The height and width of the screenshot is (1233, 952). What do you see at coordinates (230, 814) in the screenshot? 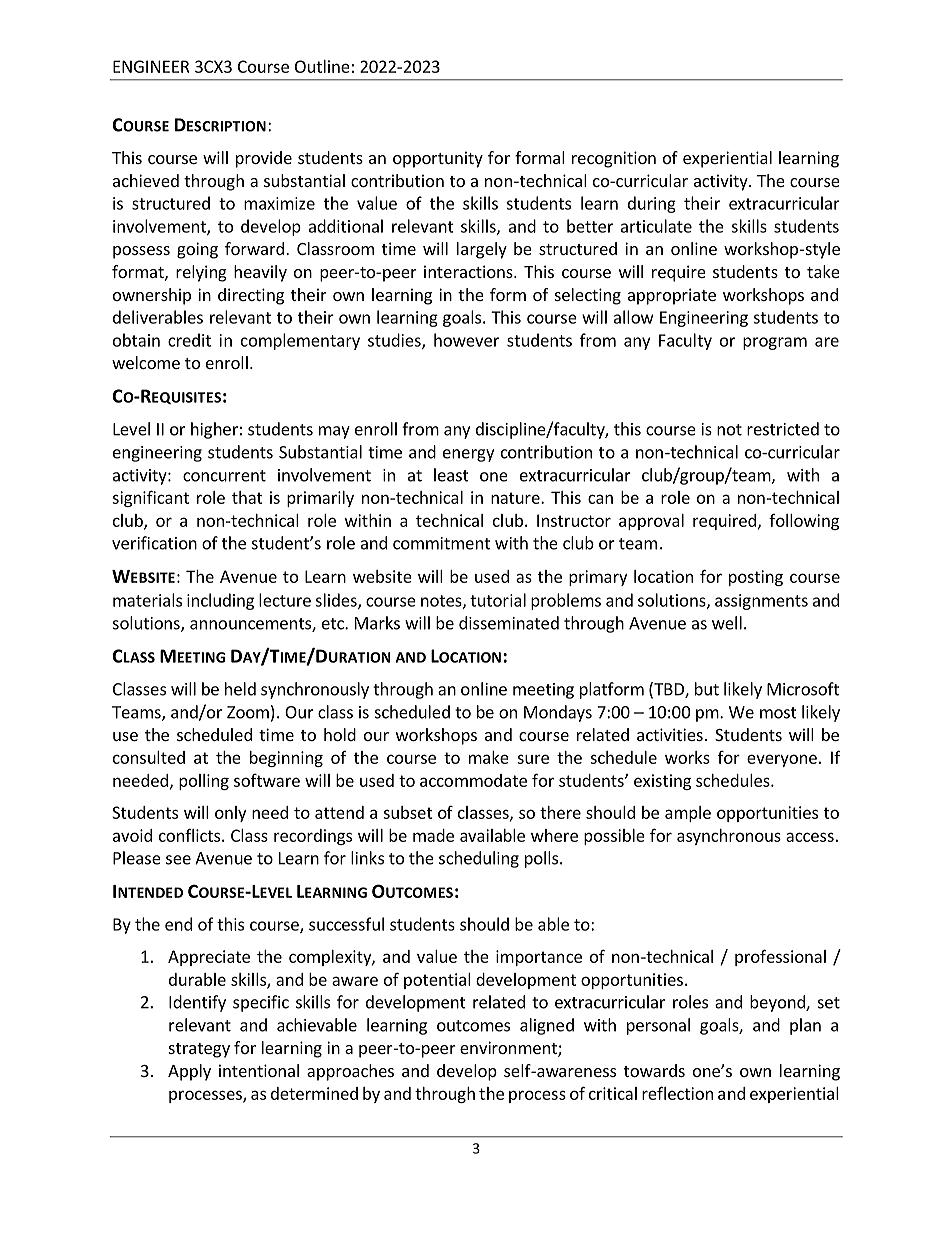
I see `only` at bounding box center [230, 814].
